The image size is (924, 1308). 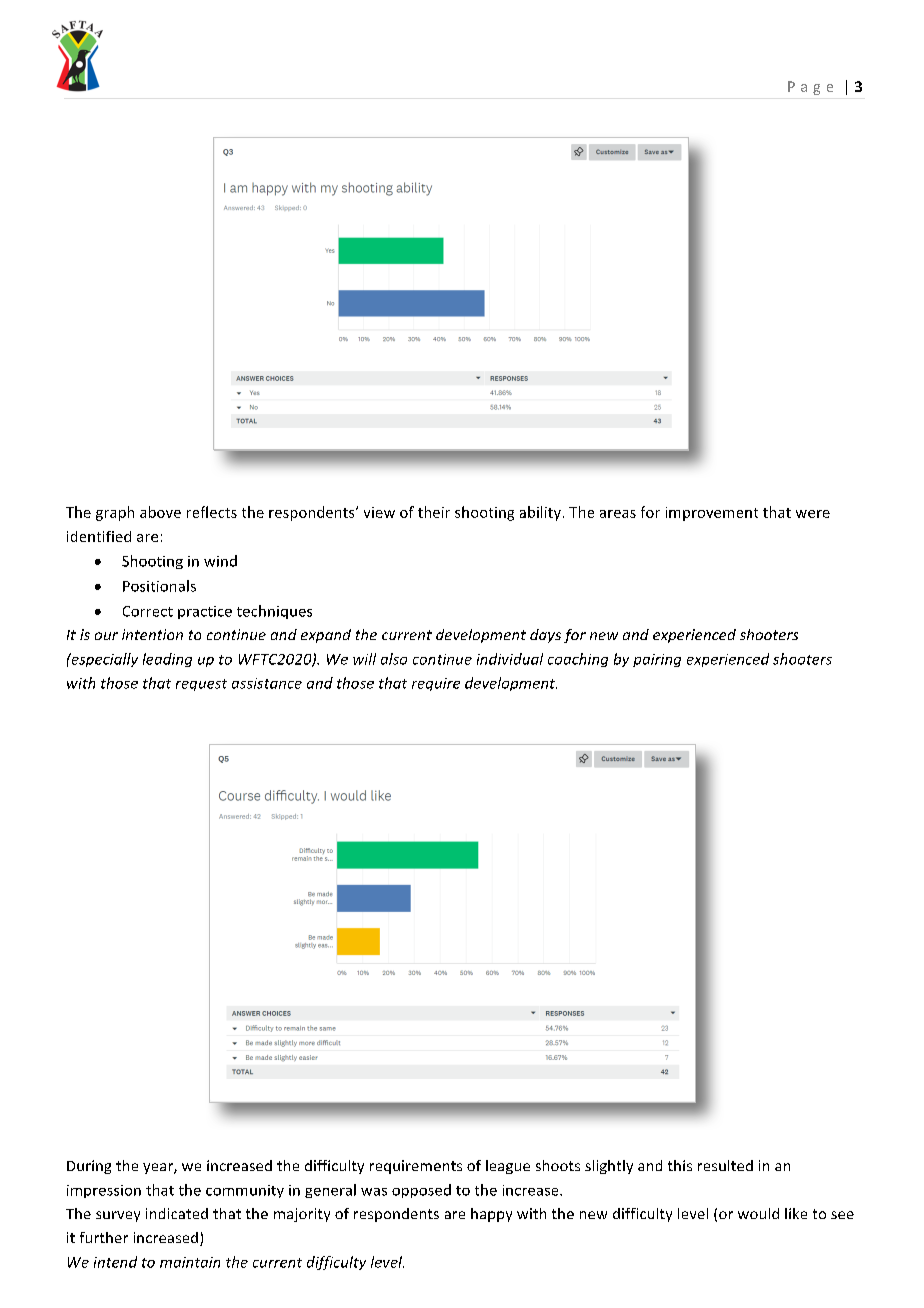 I want to click on leading, so click(x=167, y=660).
